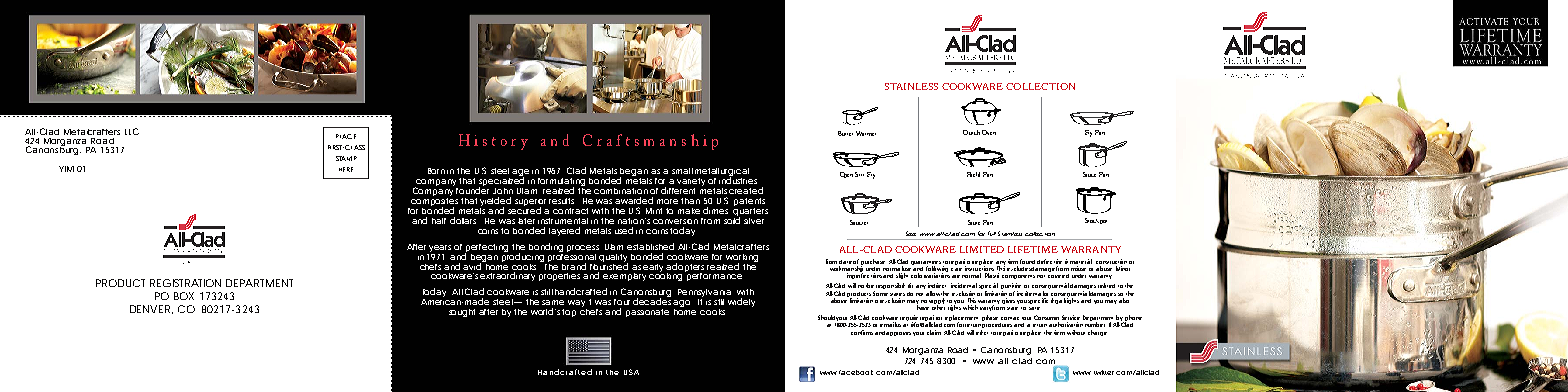  What do you see at coordinates (569, 313) in the screenshot?
I see `top` at bounding box center [569, 313].
